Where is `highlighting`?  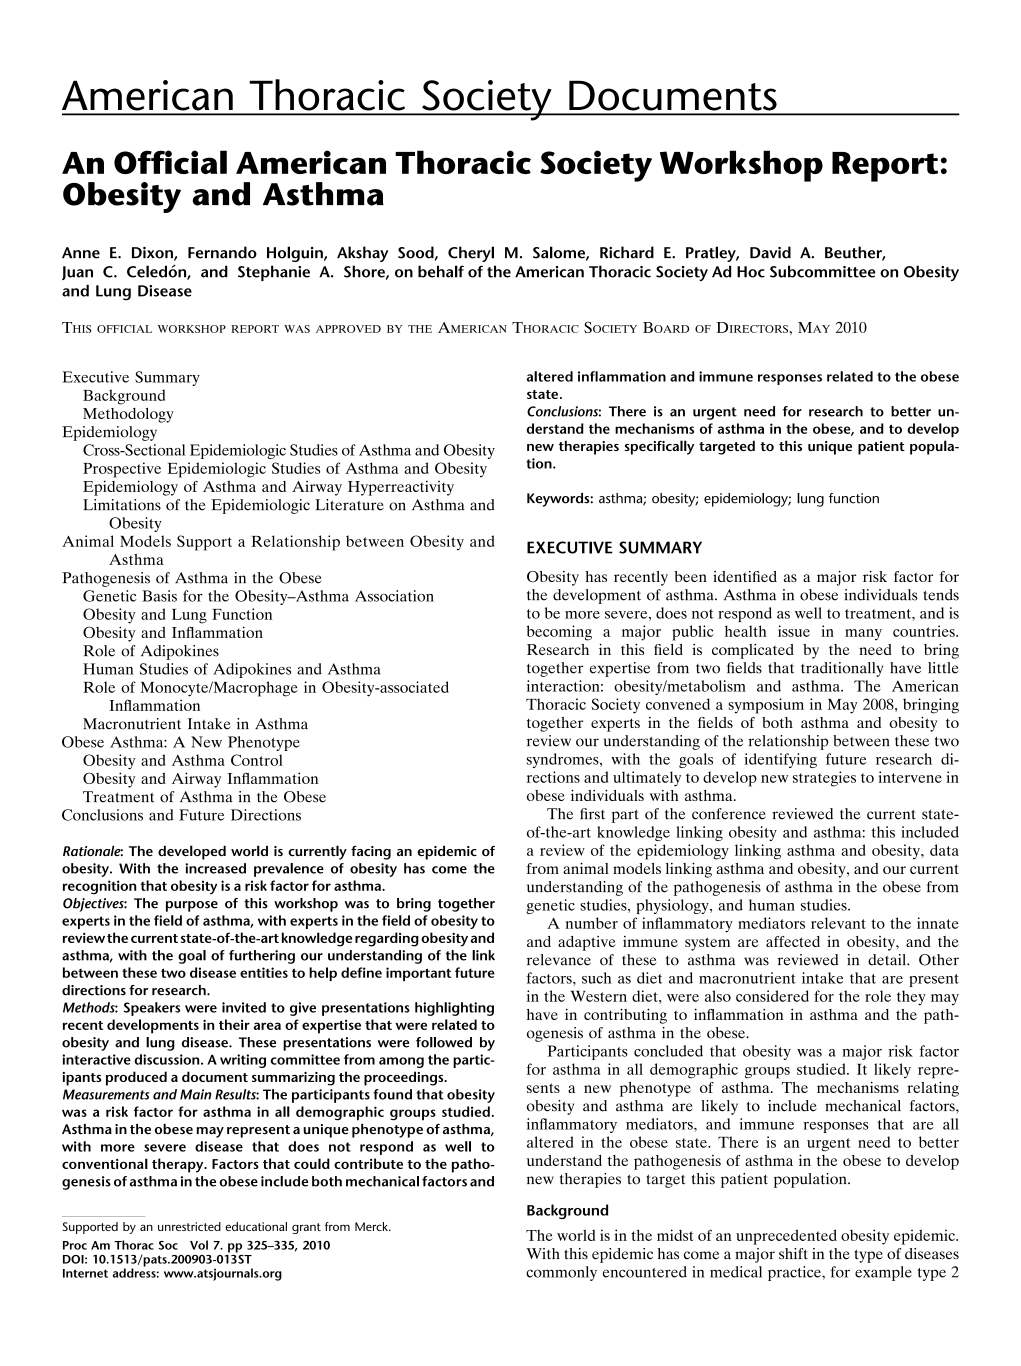
highlighting is located at coordinates (454, 1009).
